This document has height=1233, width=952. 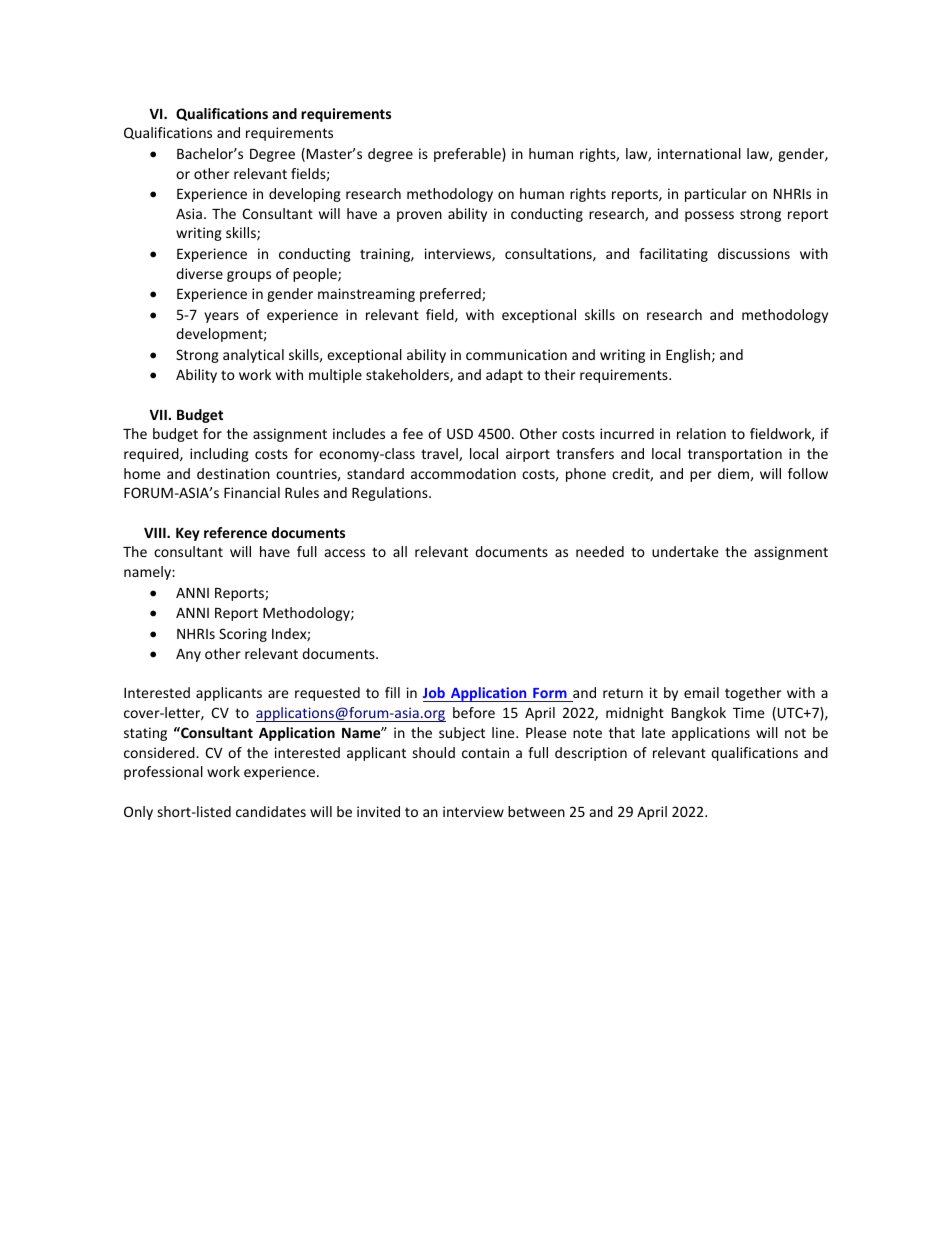 What do you see at coordinates (305, 195) in the document?
I see `developing` at bounding box center [305, 195].
